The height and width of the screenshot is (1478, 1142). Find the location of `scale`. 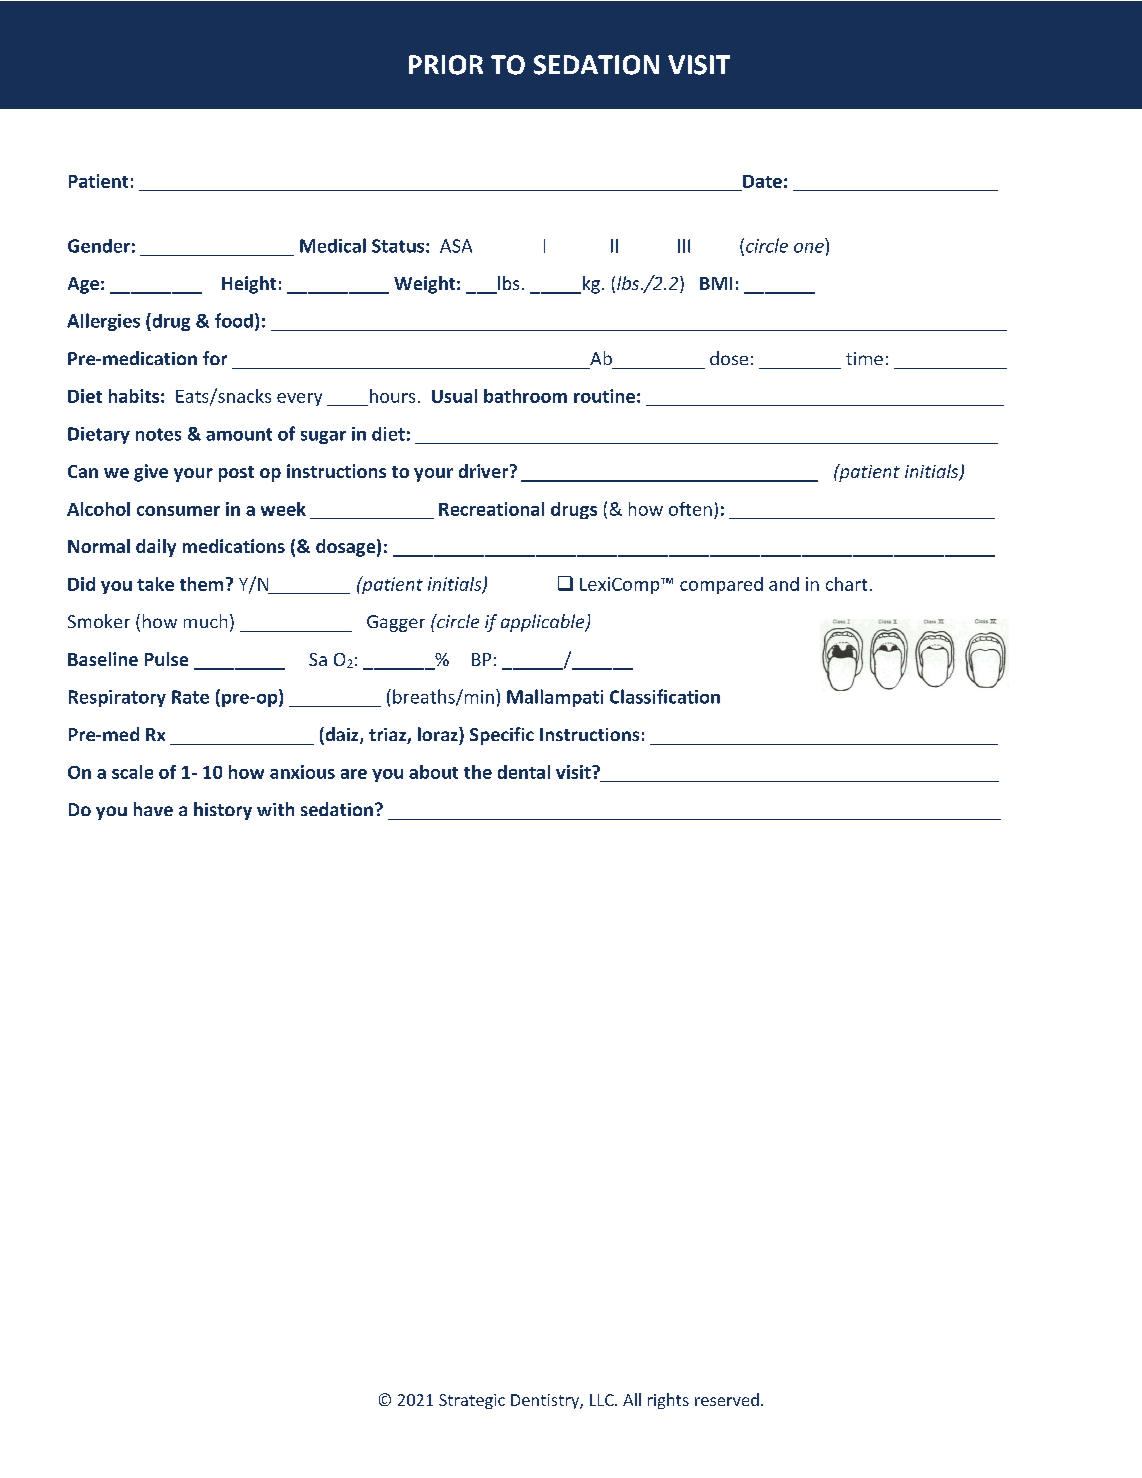

scale is located at coordinates (132, 772).
